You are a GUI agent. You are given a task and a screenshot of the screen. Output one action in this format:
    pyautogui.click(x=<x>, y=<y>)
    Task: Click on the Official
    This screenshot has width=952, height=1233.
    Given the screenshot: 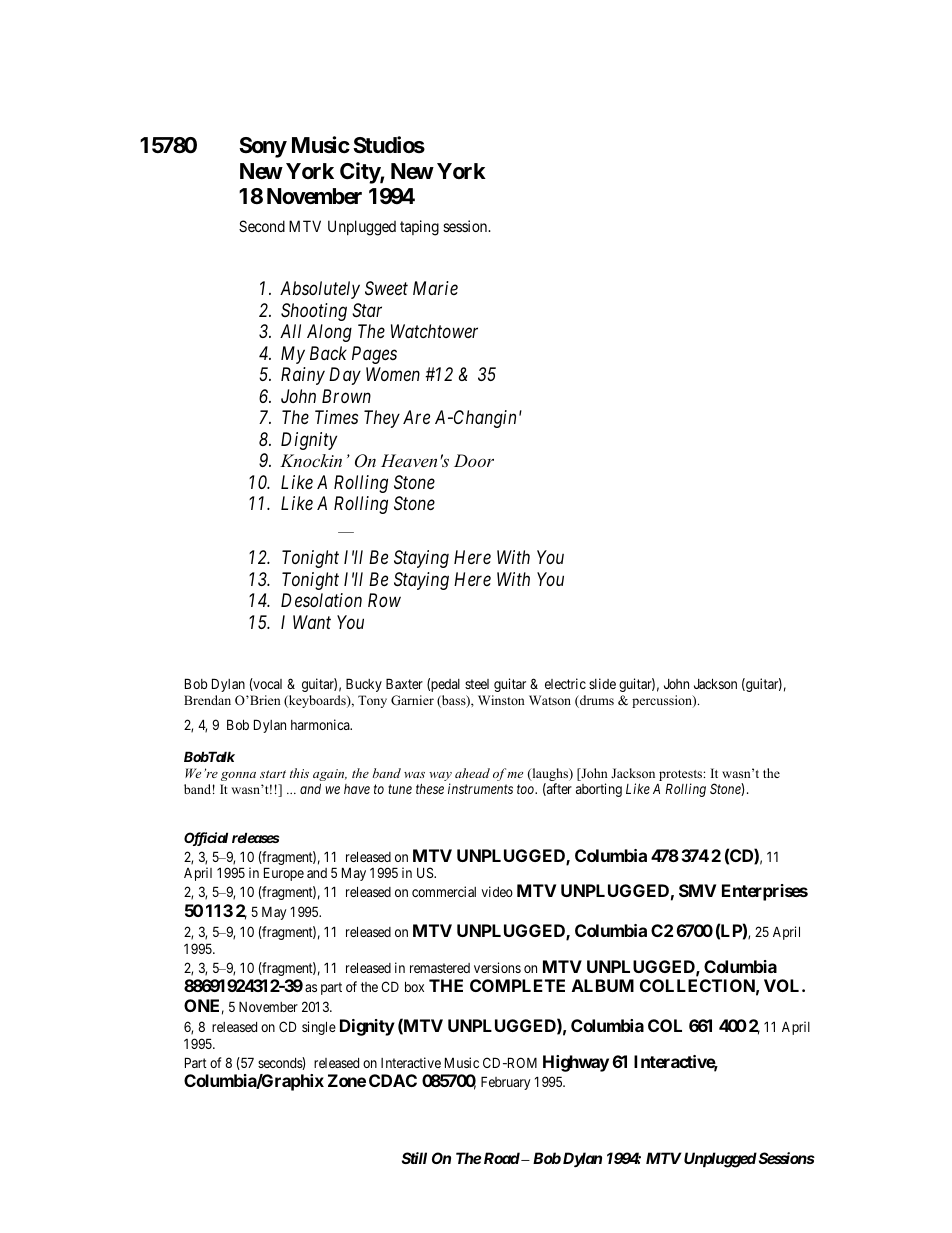 What is the action you would take?
    pyautogui.click(x=206, y=839)
